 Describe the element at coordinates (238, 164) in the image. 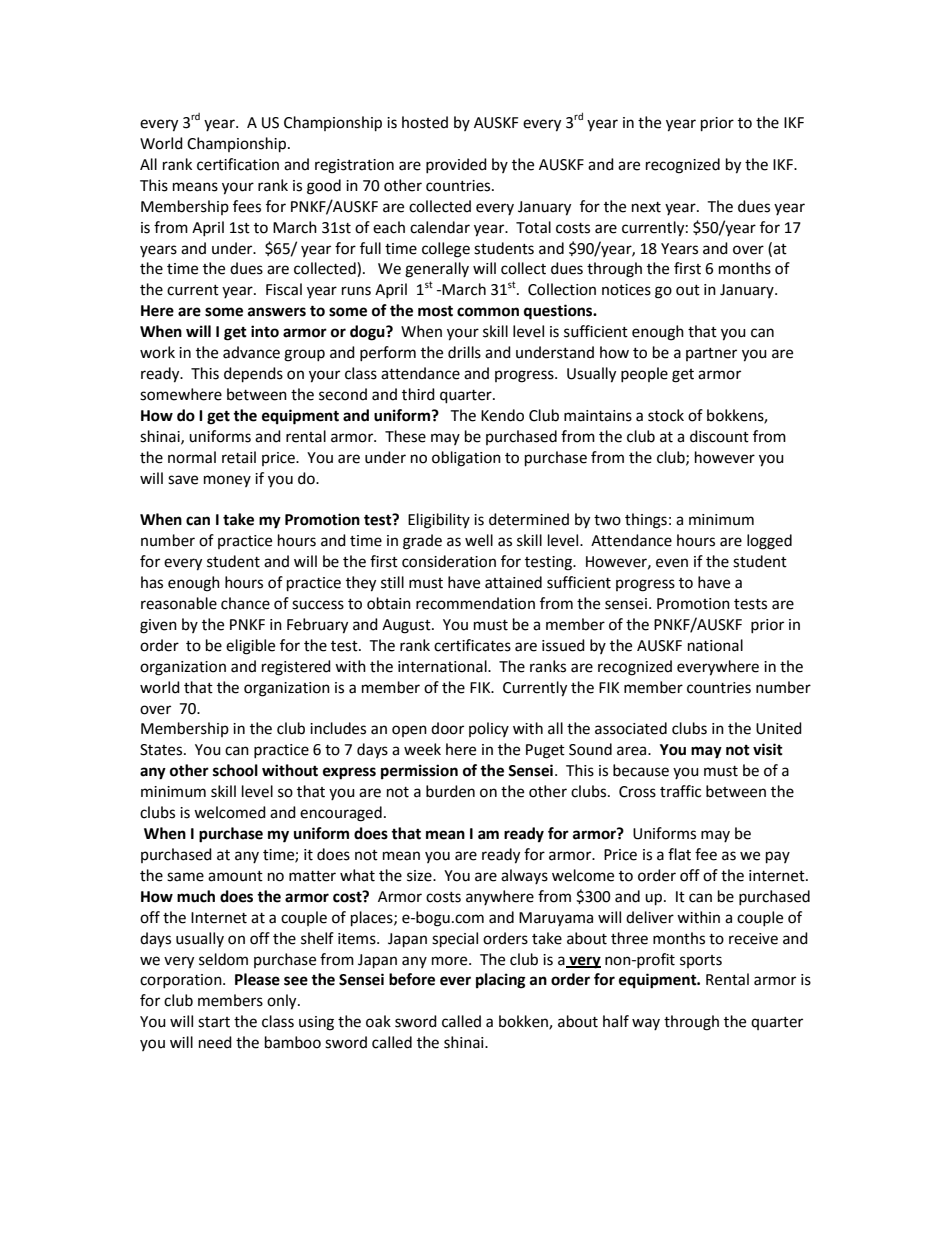

I see `certification` at that location.
